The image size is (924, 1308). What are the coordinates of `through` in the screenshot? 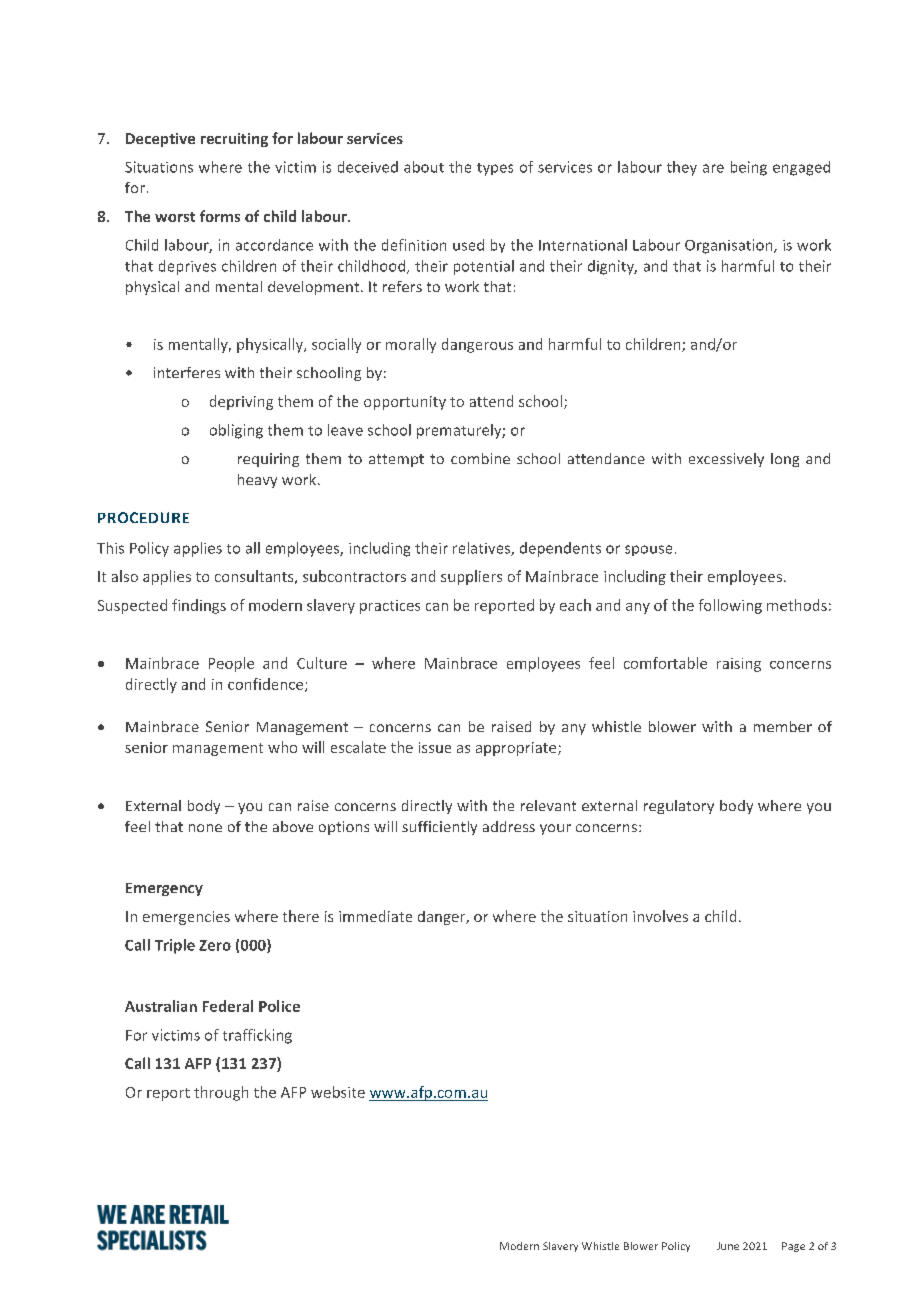 It's located at (221, 1093).
